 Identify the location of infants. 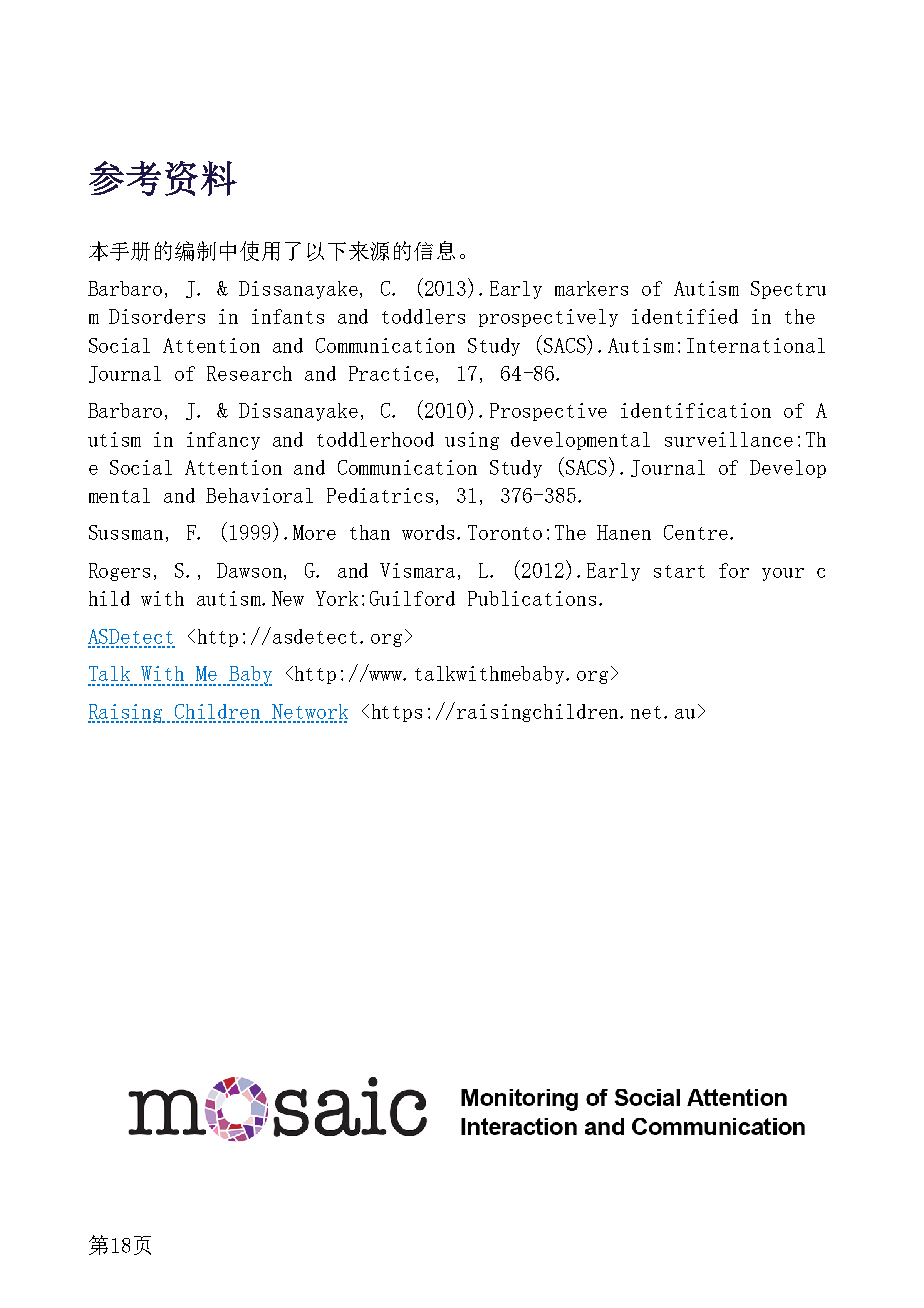
(288, 316).
